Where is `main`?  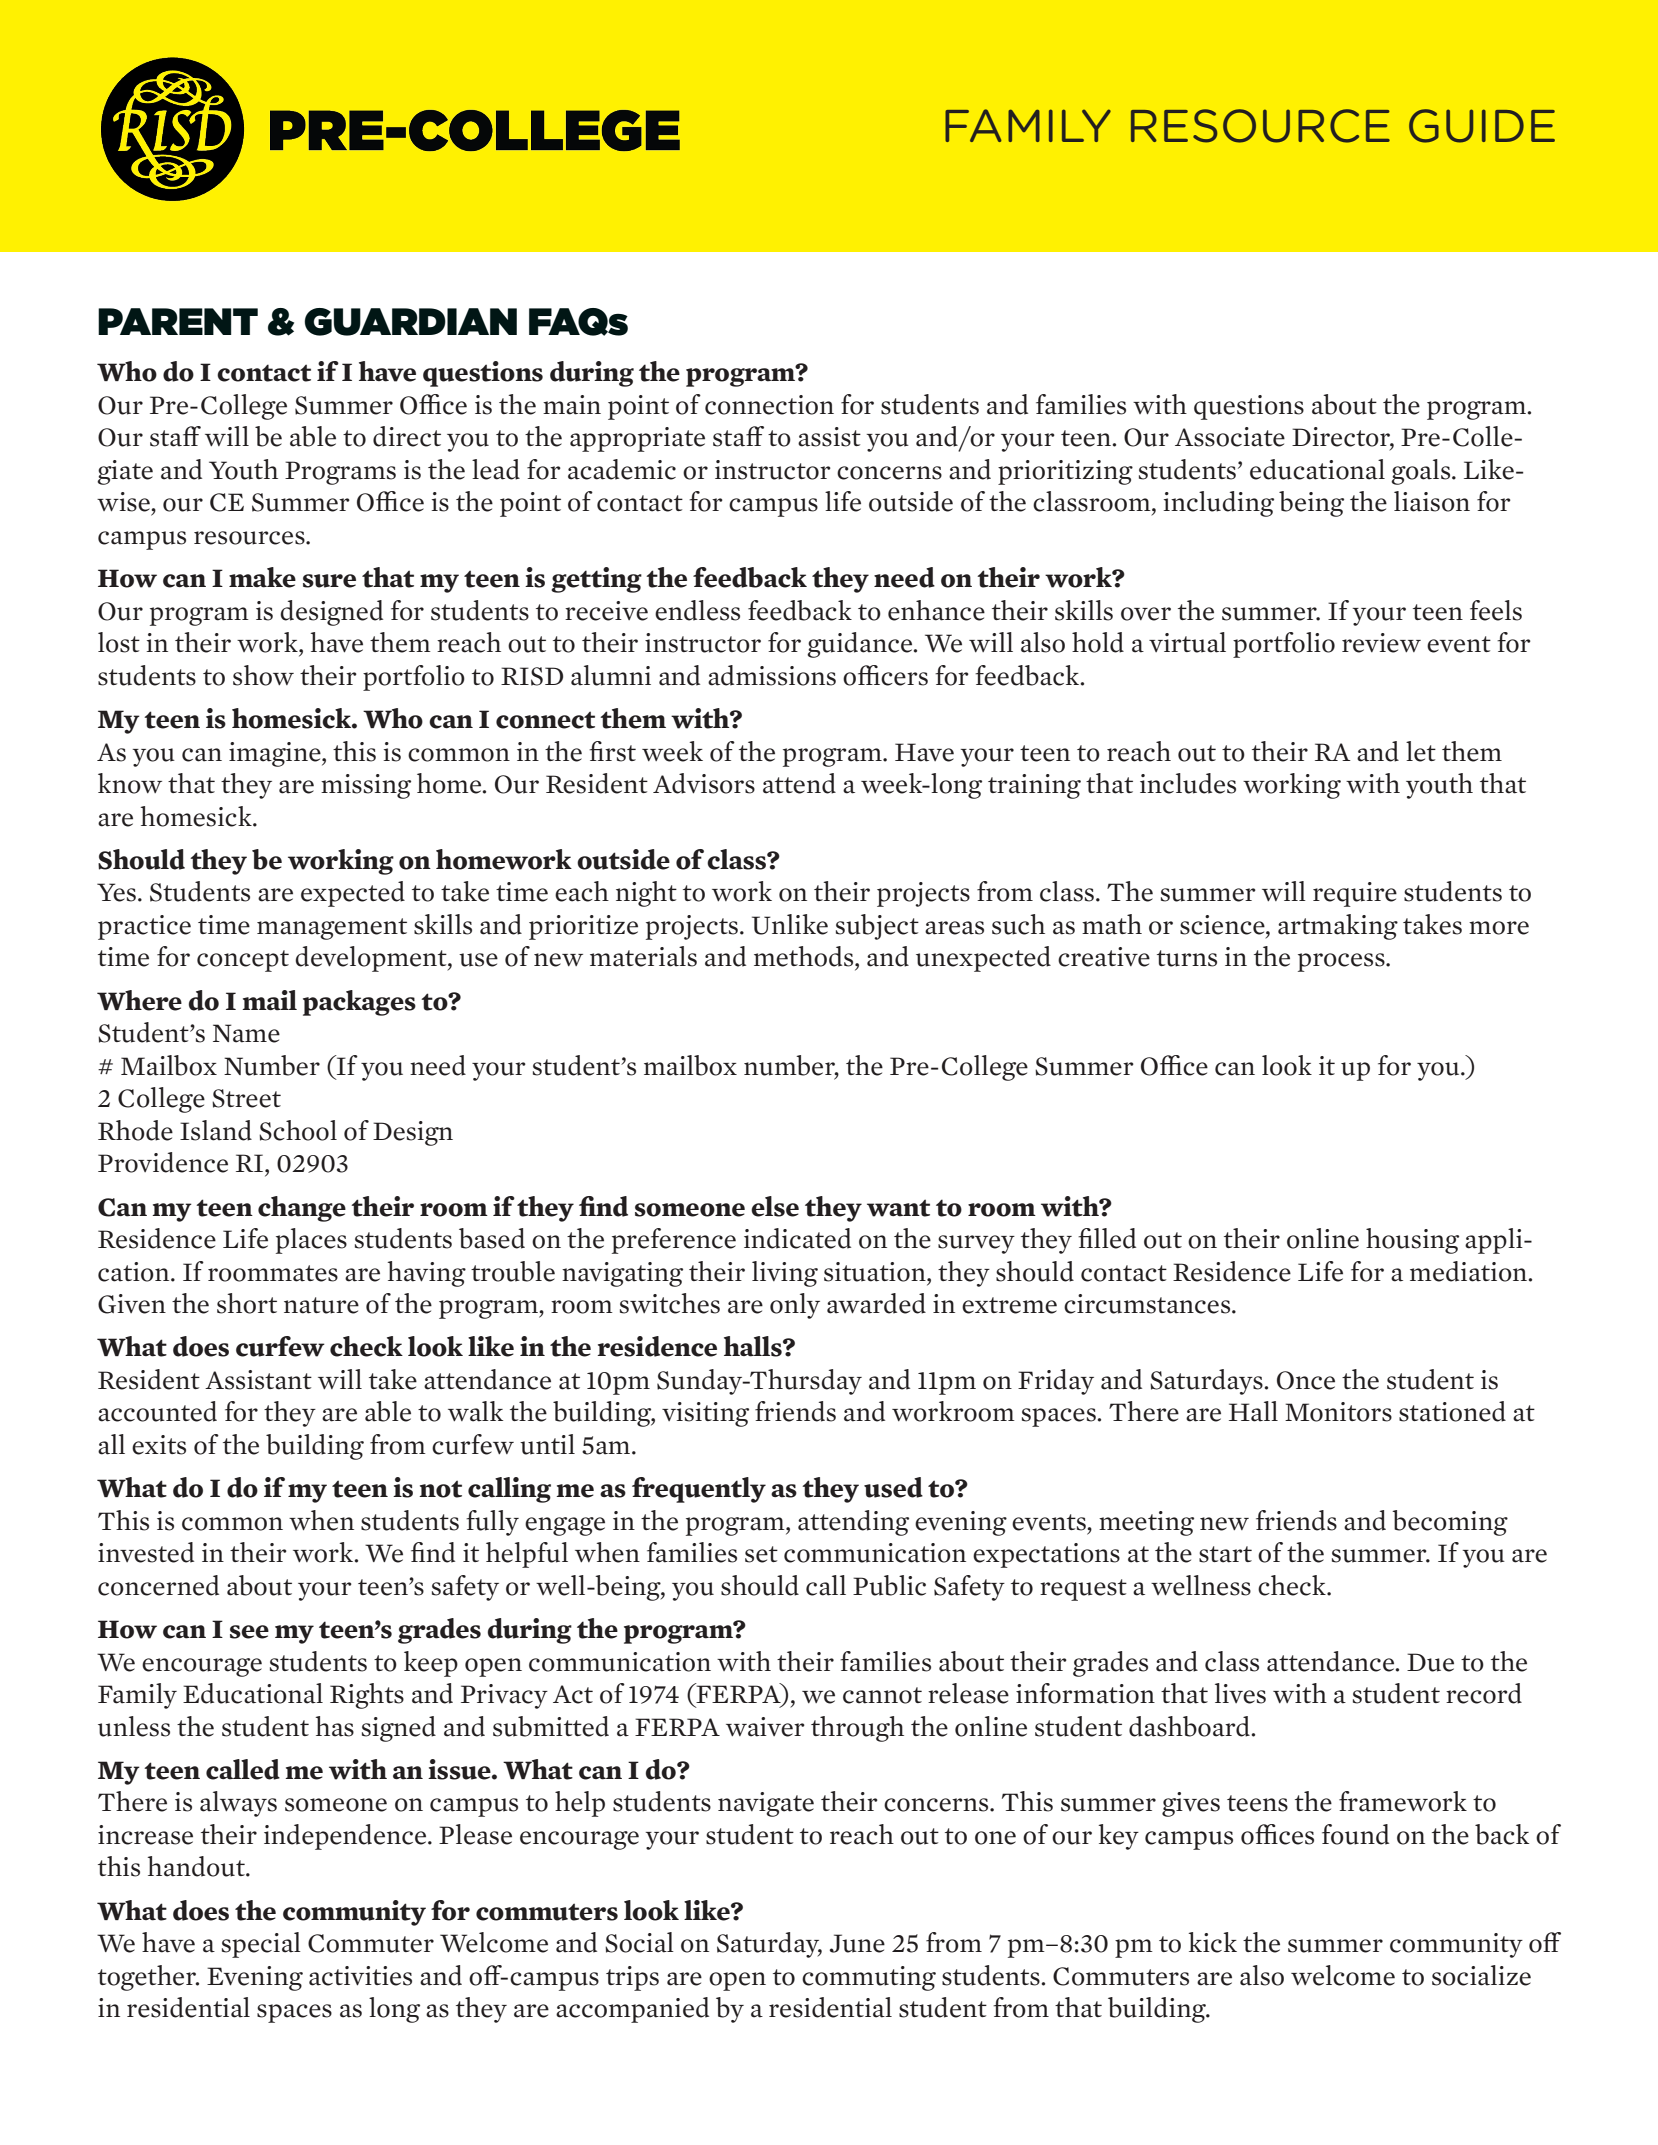 main is located at coordinates (572, 405).
